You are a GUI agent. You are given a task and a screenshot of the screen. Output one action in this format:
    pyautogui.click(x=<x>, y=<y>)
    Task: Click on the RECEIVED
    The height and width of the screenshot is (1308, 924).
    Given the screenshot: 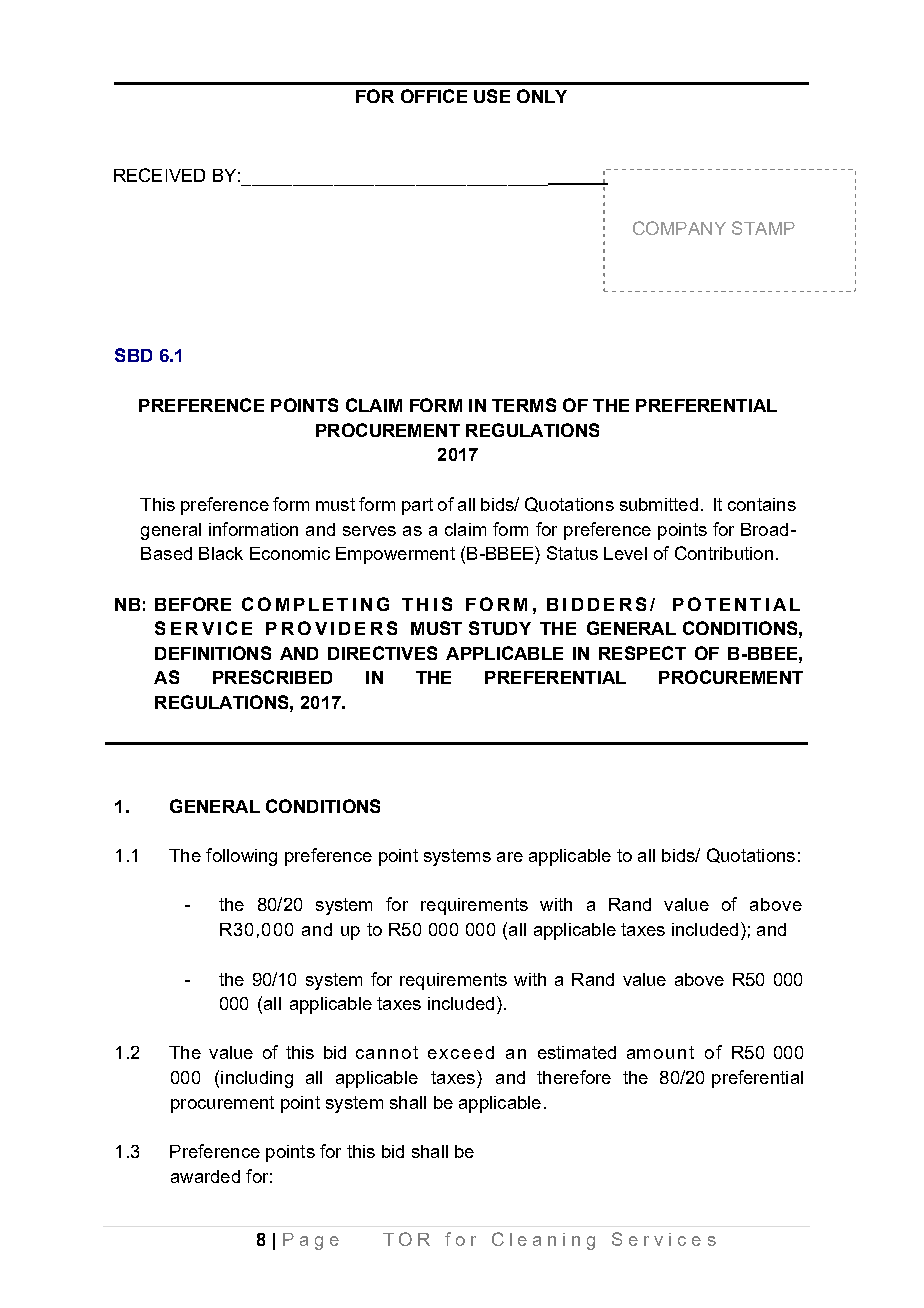 What is the action you would take?
    pyautogui.click(x=159, y=175)
